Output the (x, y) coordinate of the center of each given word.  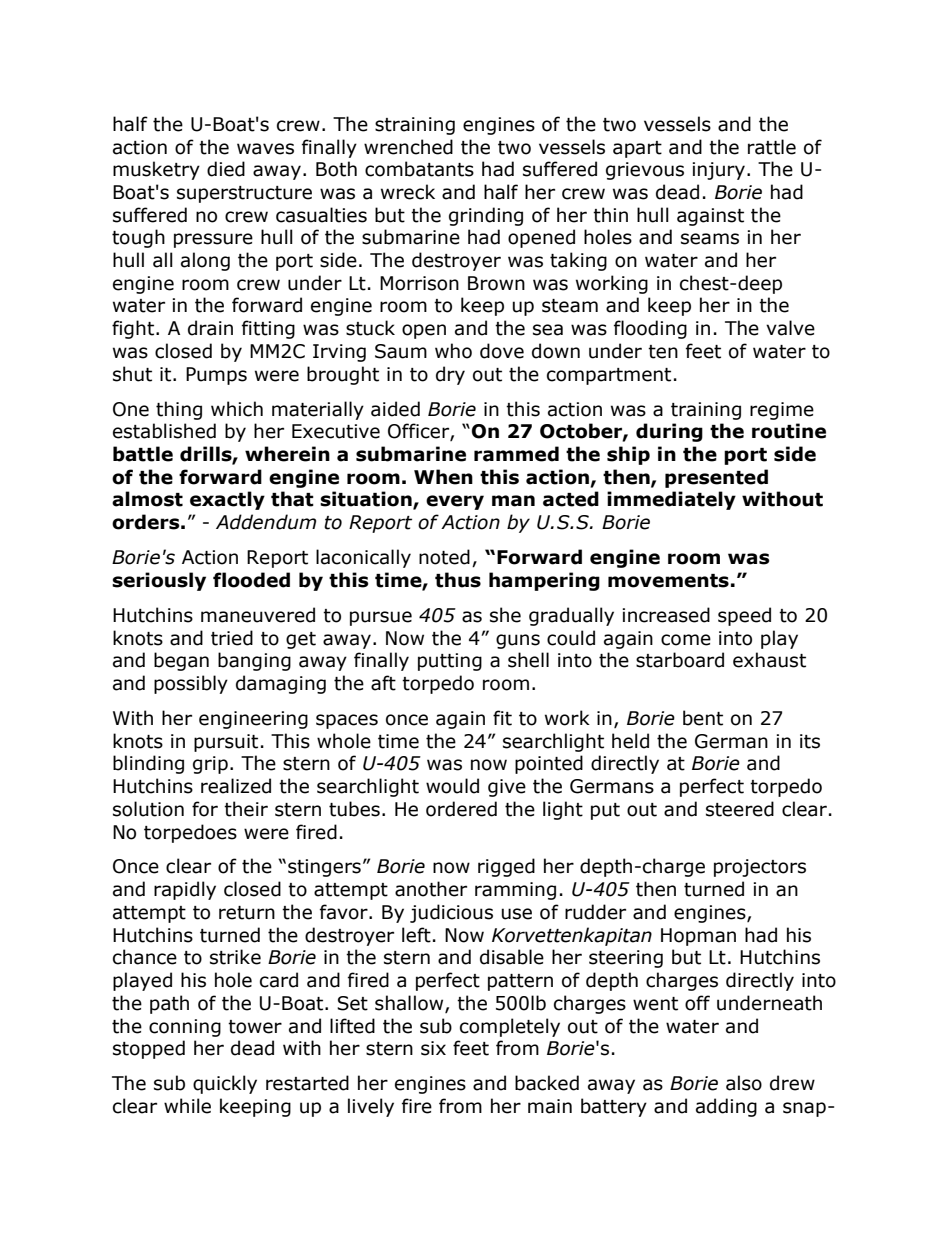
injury (718, 171)
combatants (419, 169)
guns (518, 641)
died (226, 169)
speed (744, 616)
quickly (225, 1084)
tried (232, 638)
